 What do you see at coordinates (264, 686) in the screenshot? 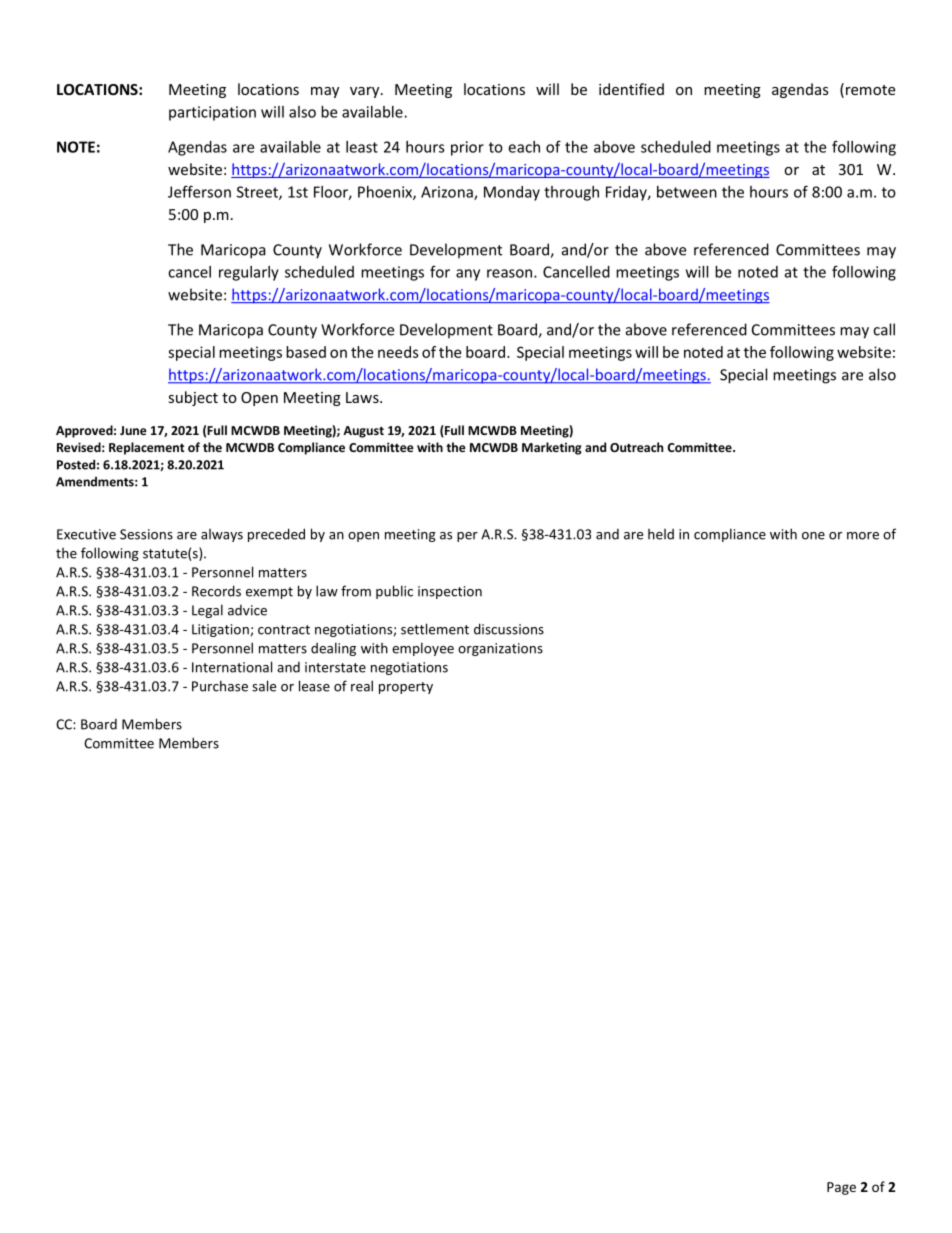
I see `sale` at bounding box center [264, 686].
